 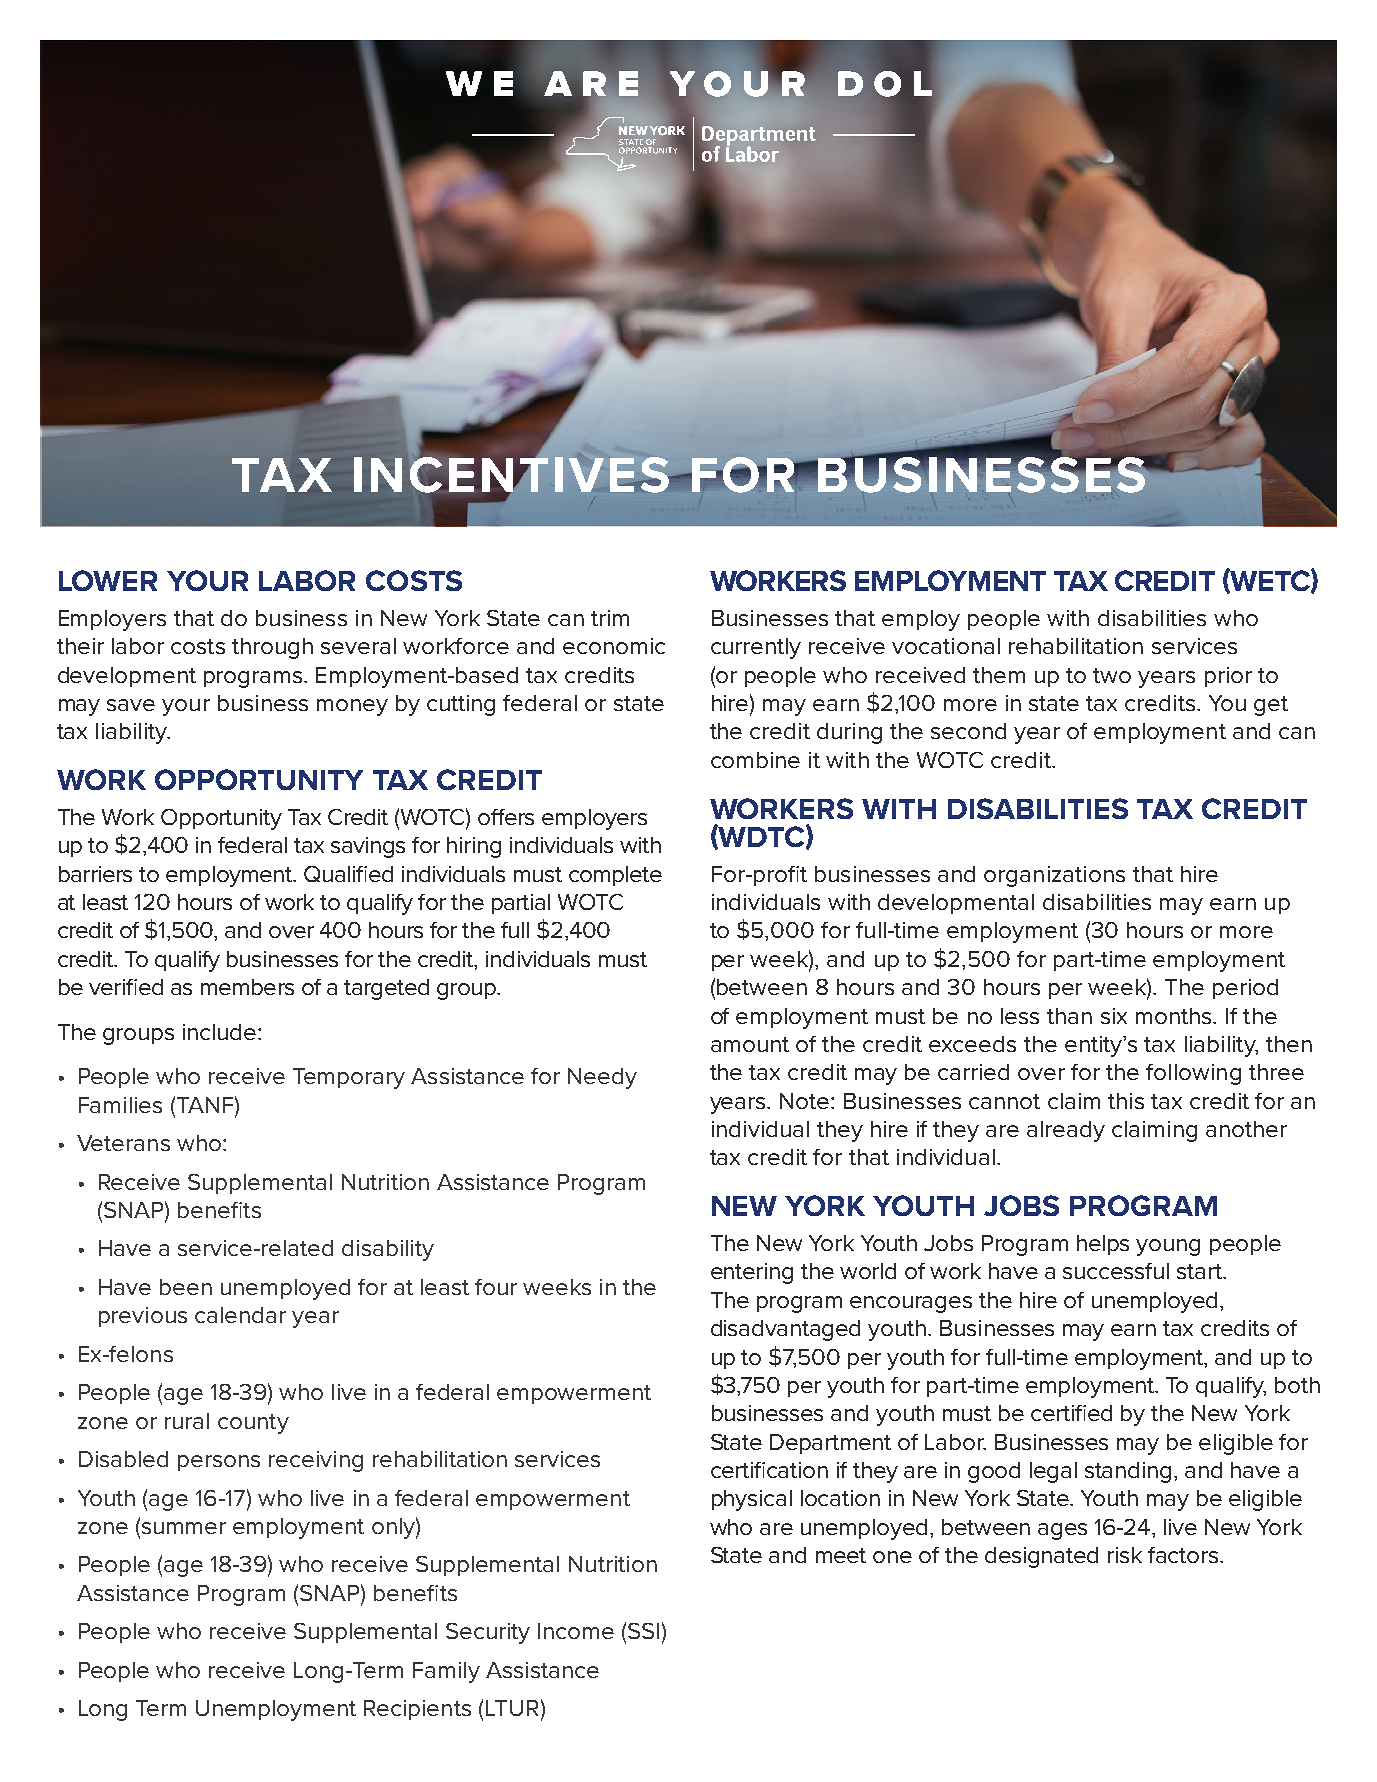 What do you see at coordinates (108, 580) in the screenshot?
I see `LOWER` at bounding box center [108, 580].
